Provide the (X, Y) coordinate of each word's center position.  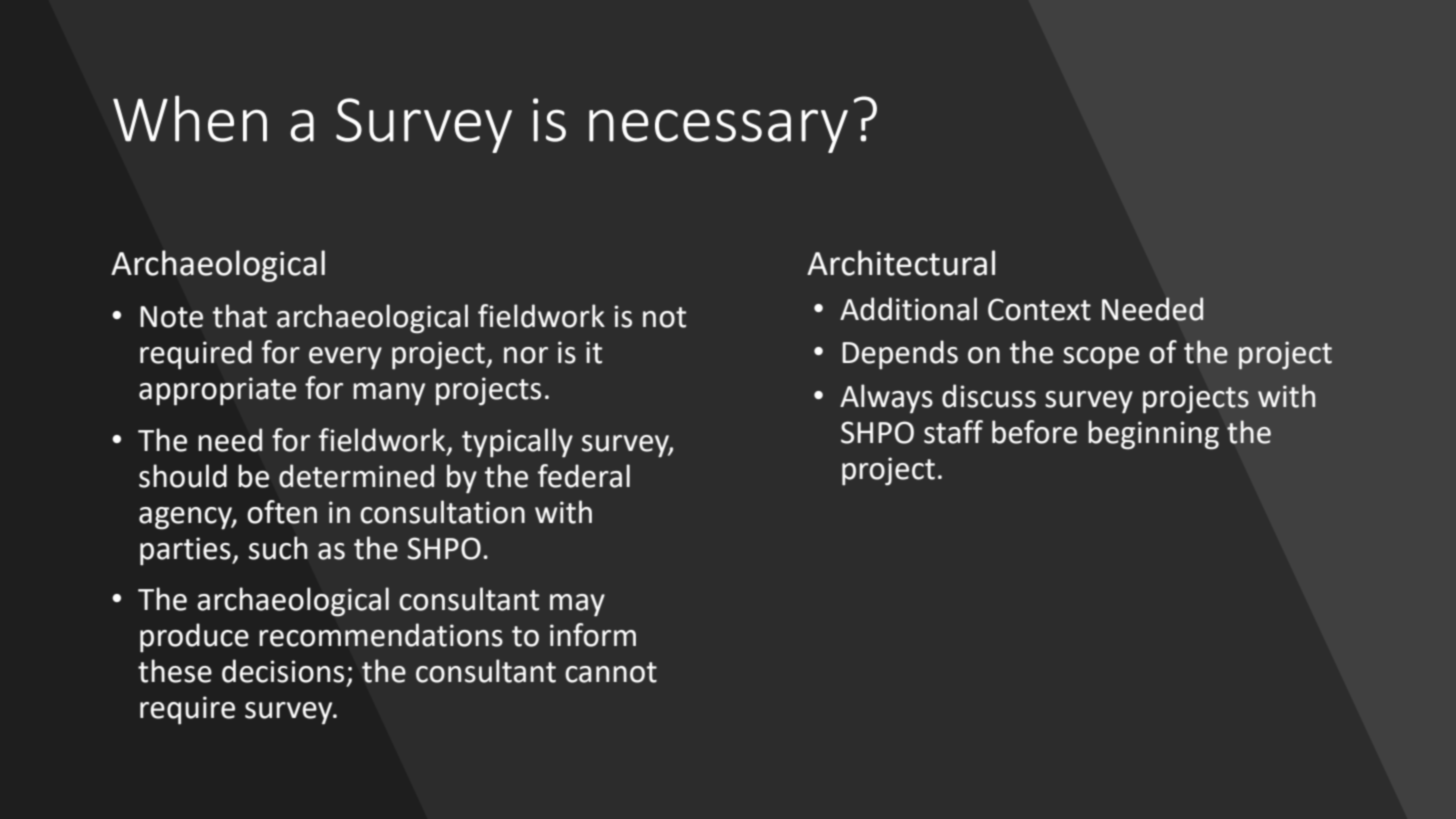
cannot (611, 672)
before (1034, 432)
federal (584, 476)
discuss (989, 396)
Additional (908, 309)
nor (526, 355)
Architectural (901, 263)
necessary (718, 131)
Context (1039, 309)
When (190, 118)
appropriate (217, 391)
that (240, 316)
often (282, 512)
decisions (283, 671)
